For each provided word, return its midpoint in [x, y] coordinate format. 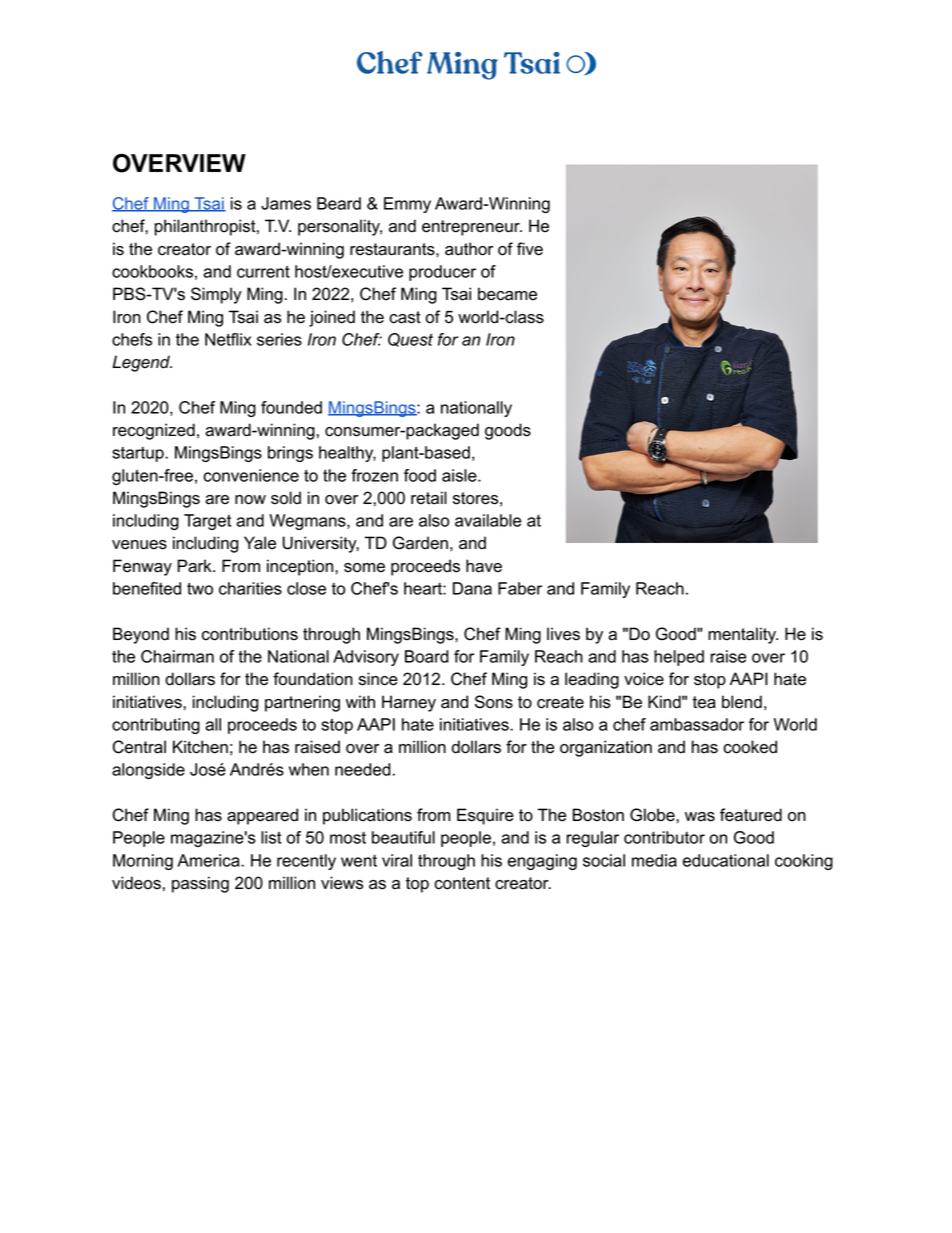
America [209, 860]
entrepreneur [472, 228]
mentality [743, 635]
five [530, 249]
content [462, 883]
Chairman [177, 656]
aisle [460, 475]
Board [427, 656]
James [286, 203]
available [488, 520]
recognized [154, 431]
